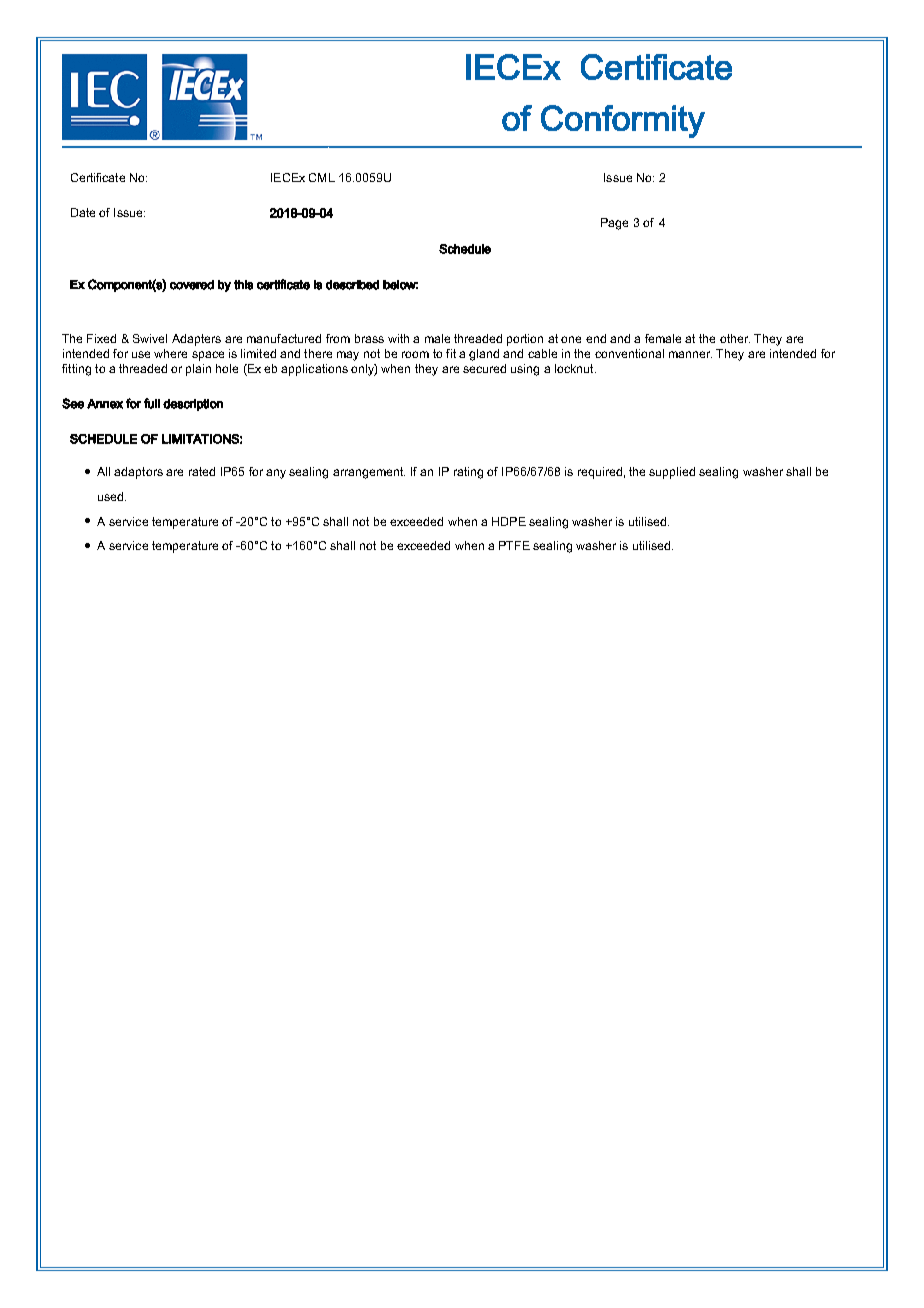  What do you see at coordinates (398, 338) in the document?
I see `with` at bounding box center [398, 338].
